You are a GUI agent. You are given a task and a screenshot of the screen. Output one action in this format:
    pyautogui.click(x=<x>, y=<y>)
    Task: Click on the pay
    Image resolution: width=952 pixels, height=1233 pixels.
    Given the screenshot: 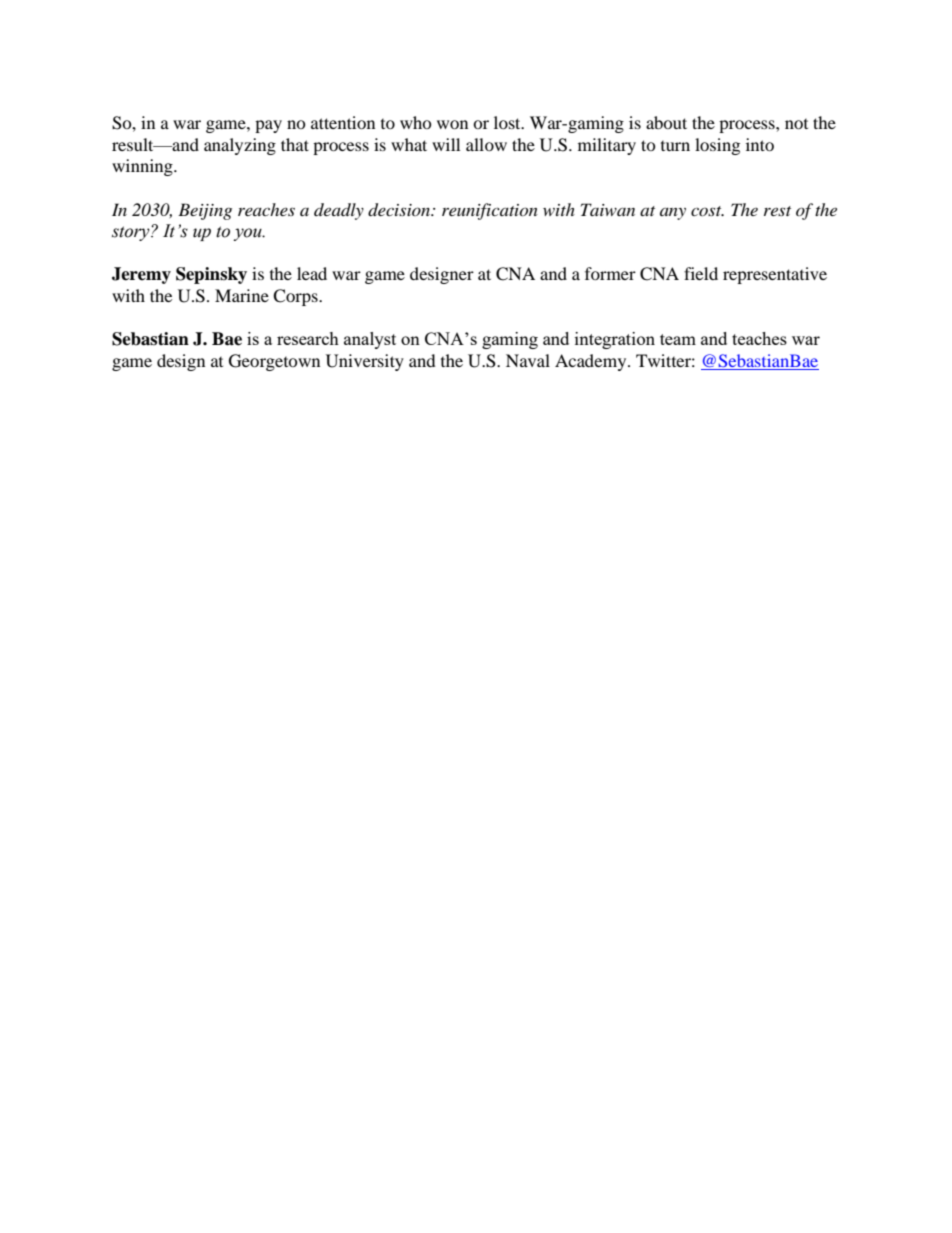 What is the action you would take?
    pyautogui.click(x=268, y=126)
